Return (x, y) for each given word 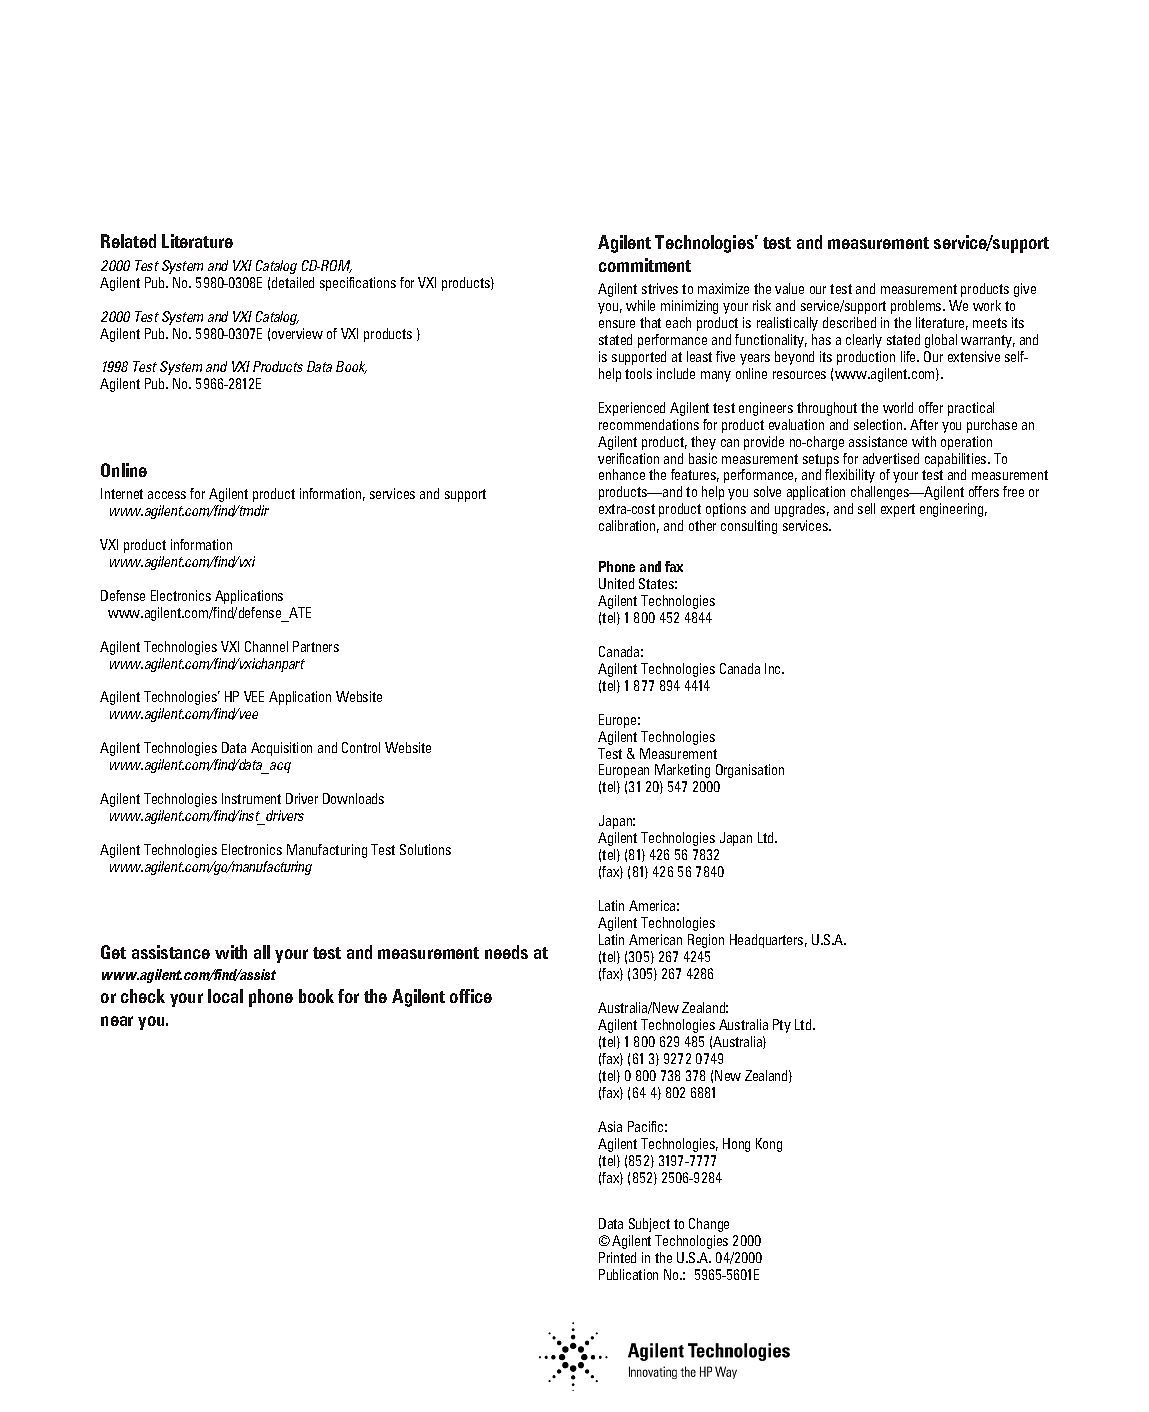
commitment (645, 265)
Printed (617, 1257)
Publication (628, 1274)
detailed (293, 282)
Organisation (750, 771)
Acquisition (281, 749)
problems (917, 307)
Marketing (682, 771)
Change (709, 1225)
